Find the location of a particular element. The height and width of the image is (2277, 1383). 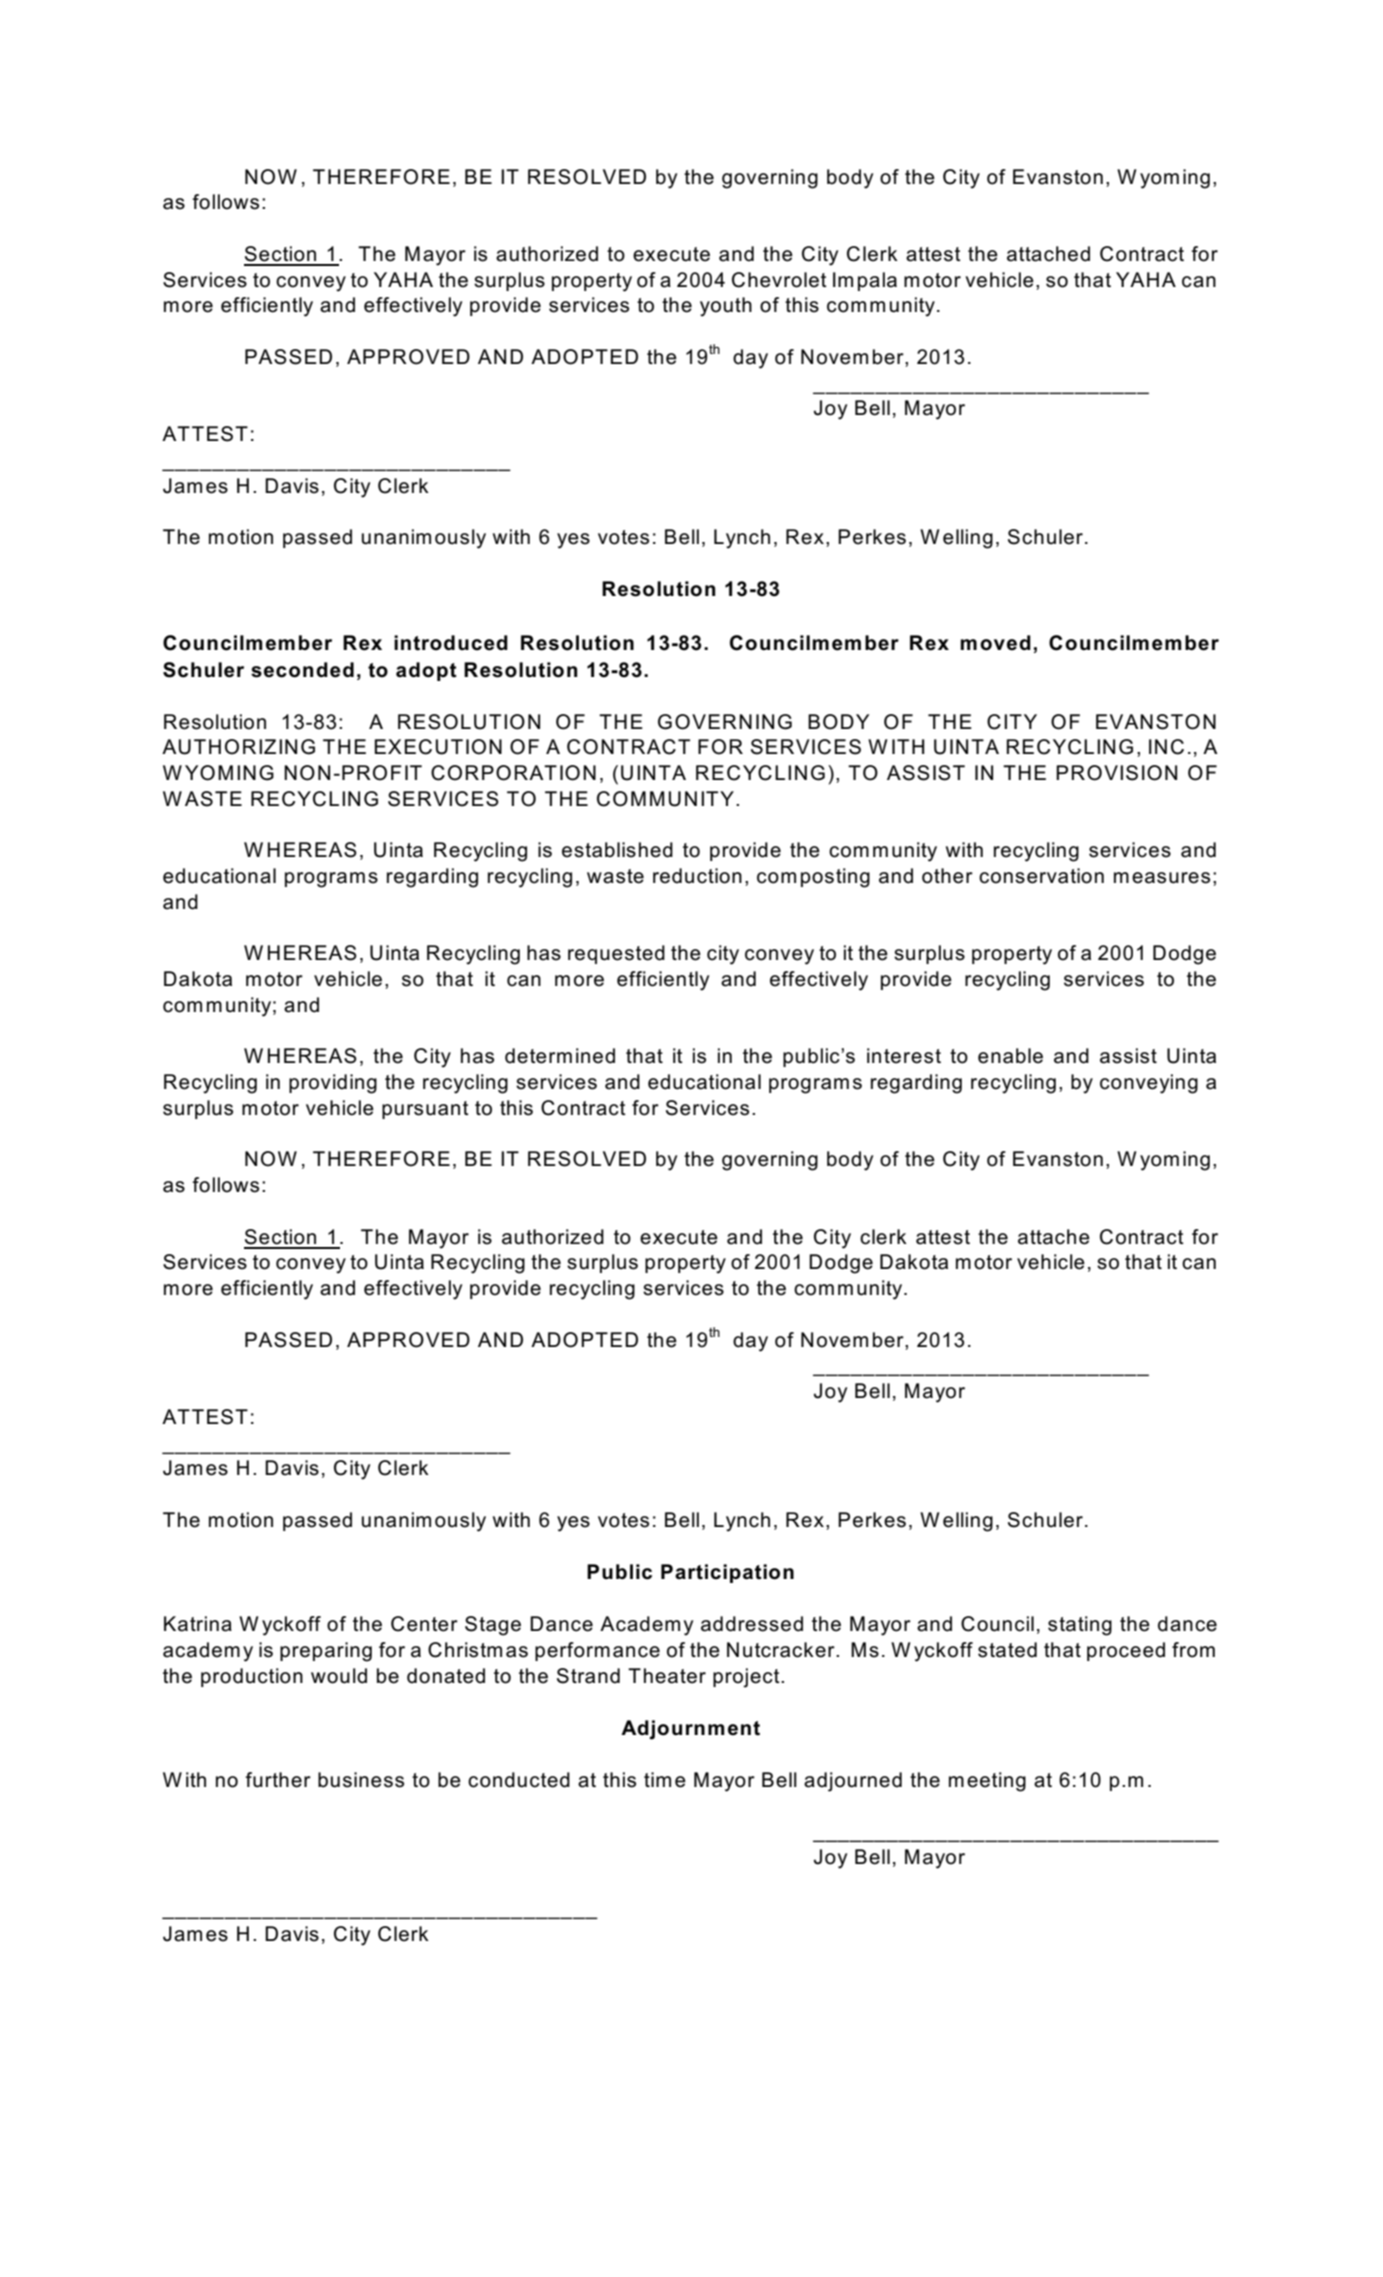

moved is located at coordinates (995, 643).
